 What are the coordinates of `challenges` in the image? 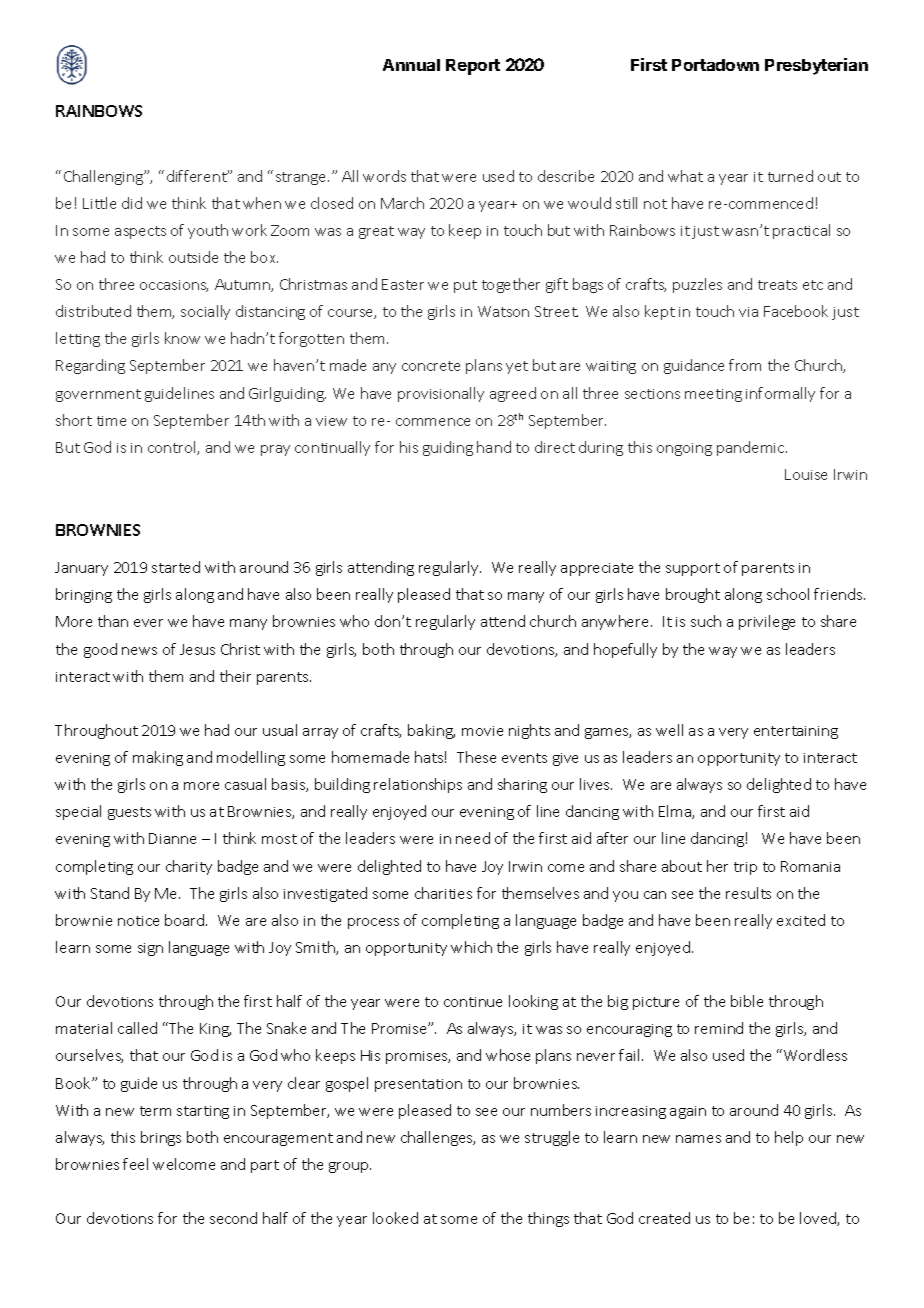 It's located at (438, 1138).
